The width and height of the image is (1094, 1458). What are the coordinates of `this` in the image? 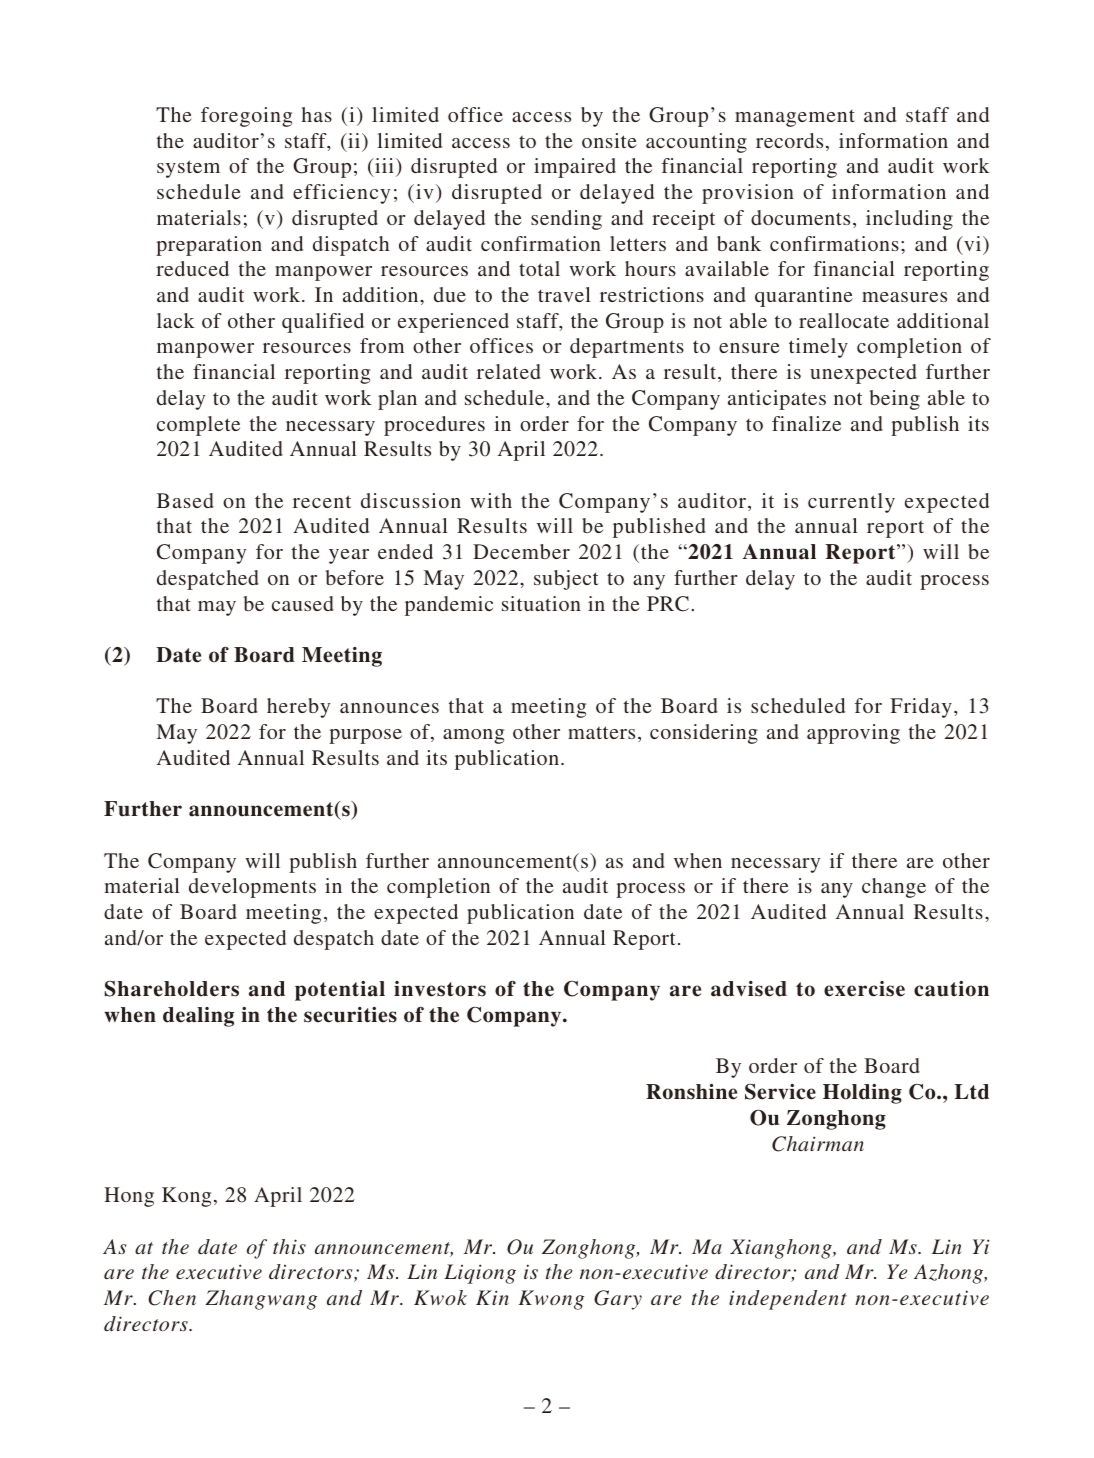 It's located at (289, 1246).
